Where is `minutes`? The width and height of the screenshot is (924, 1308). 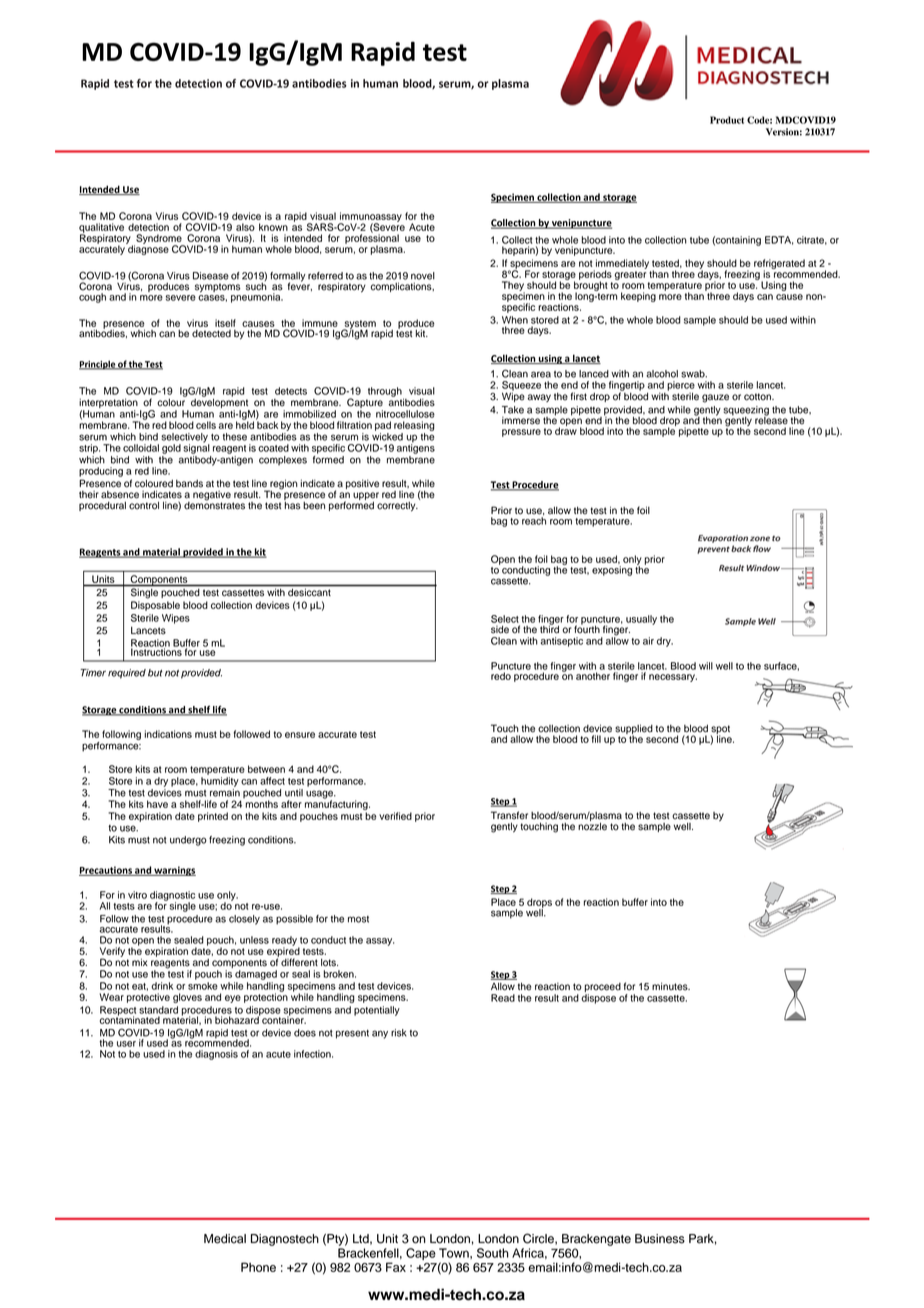 minutes is located at coordinates (671, 986).
